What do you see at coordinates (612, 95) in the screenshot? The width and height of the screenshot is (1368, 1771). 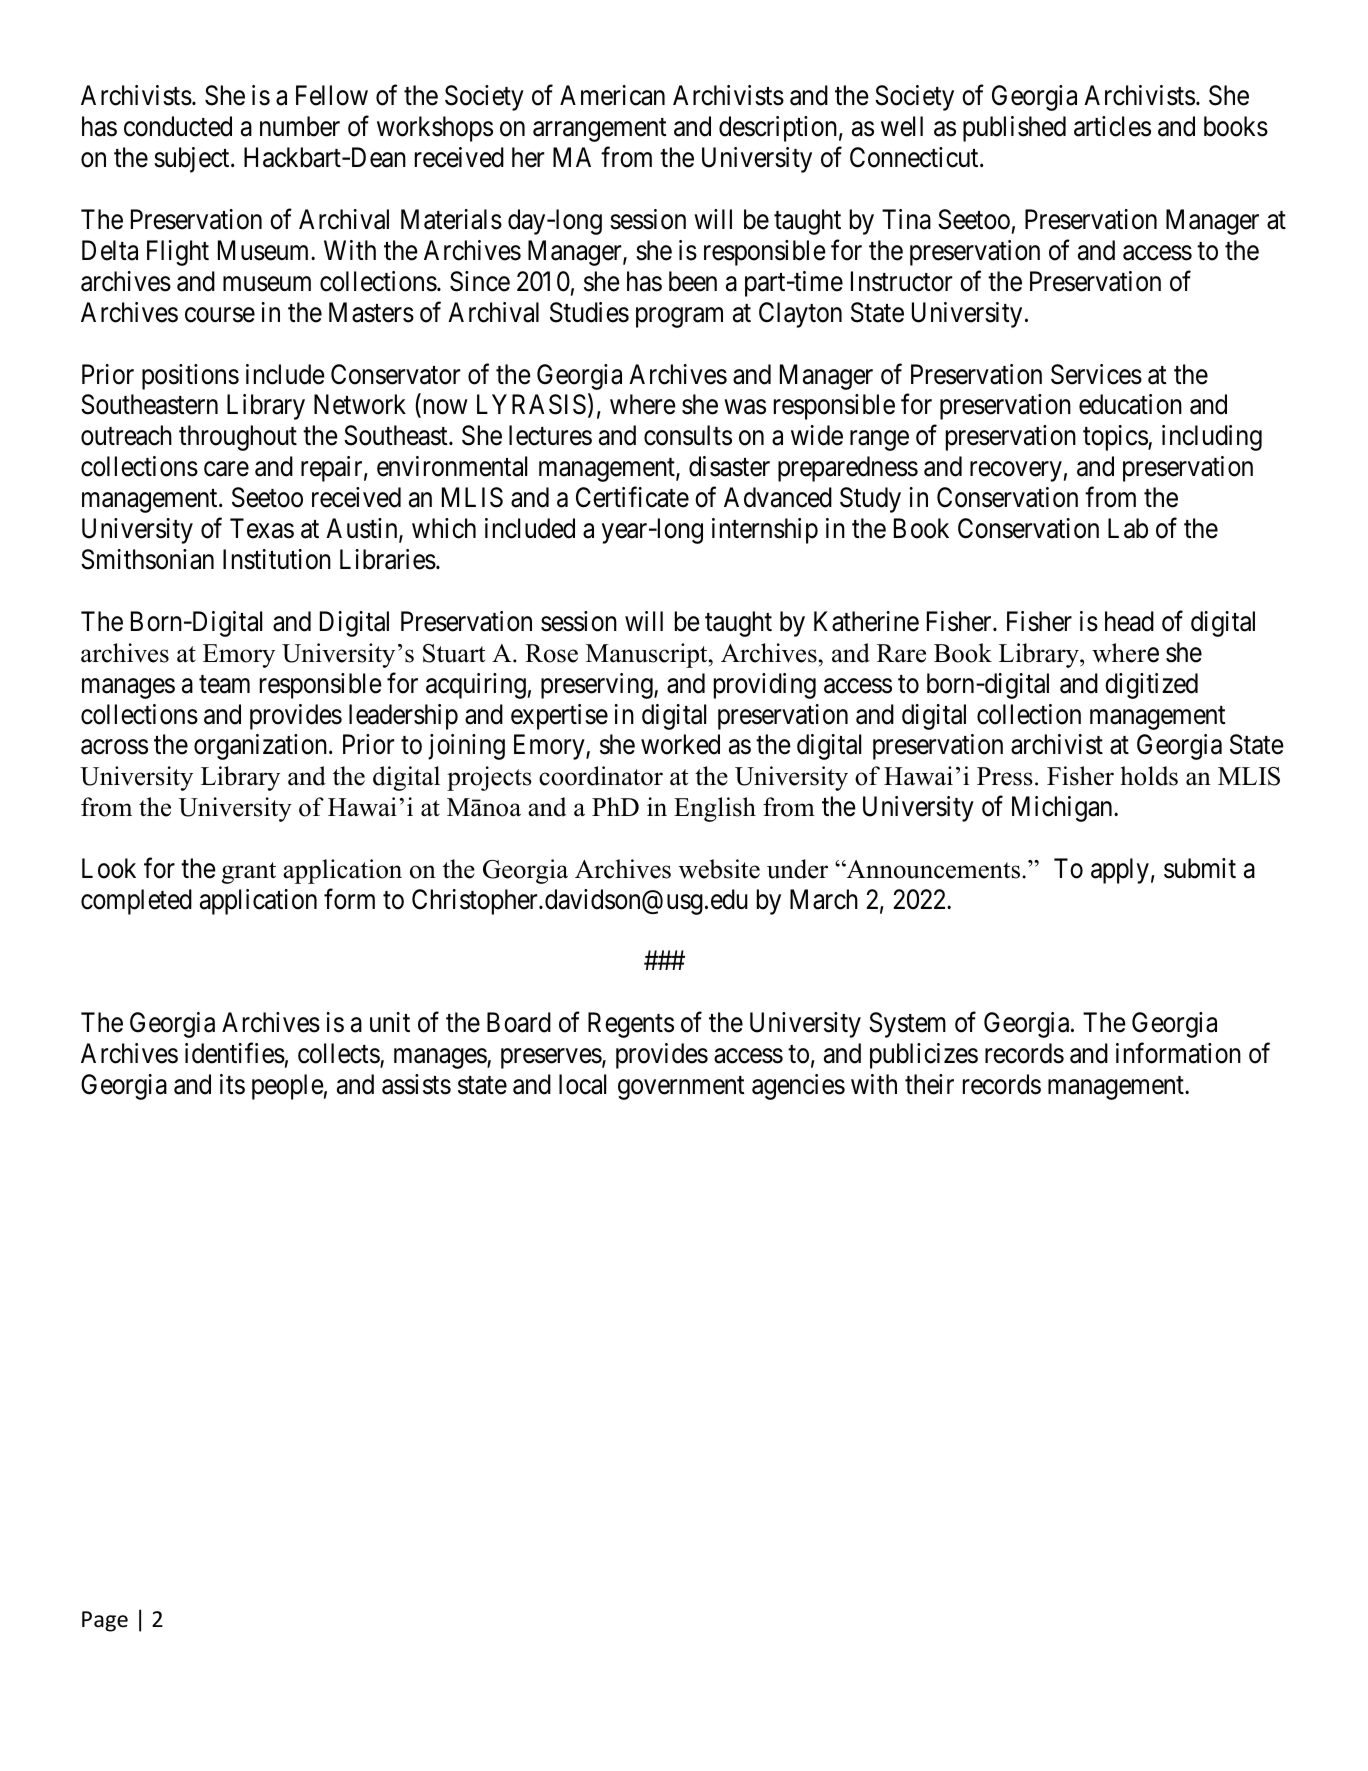 I see `American` at bounding box center [612, 95].
